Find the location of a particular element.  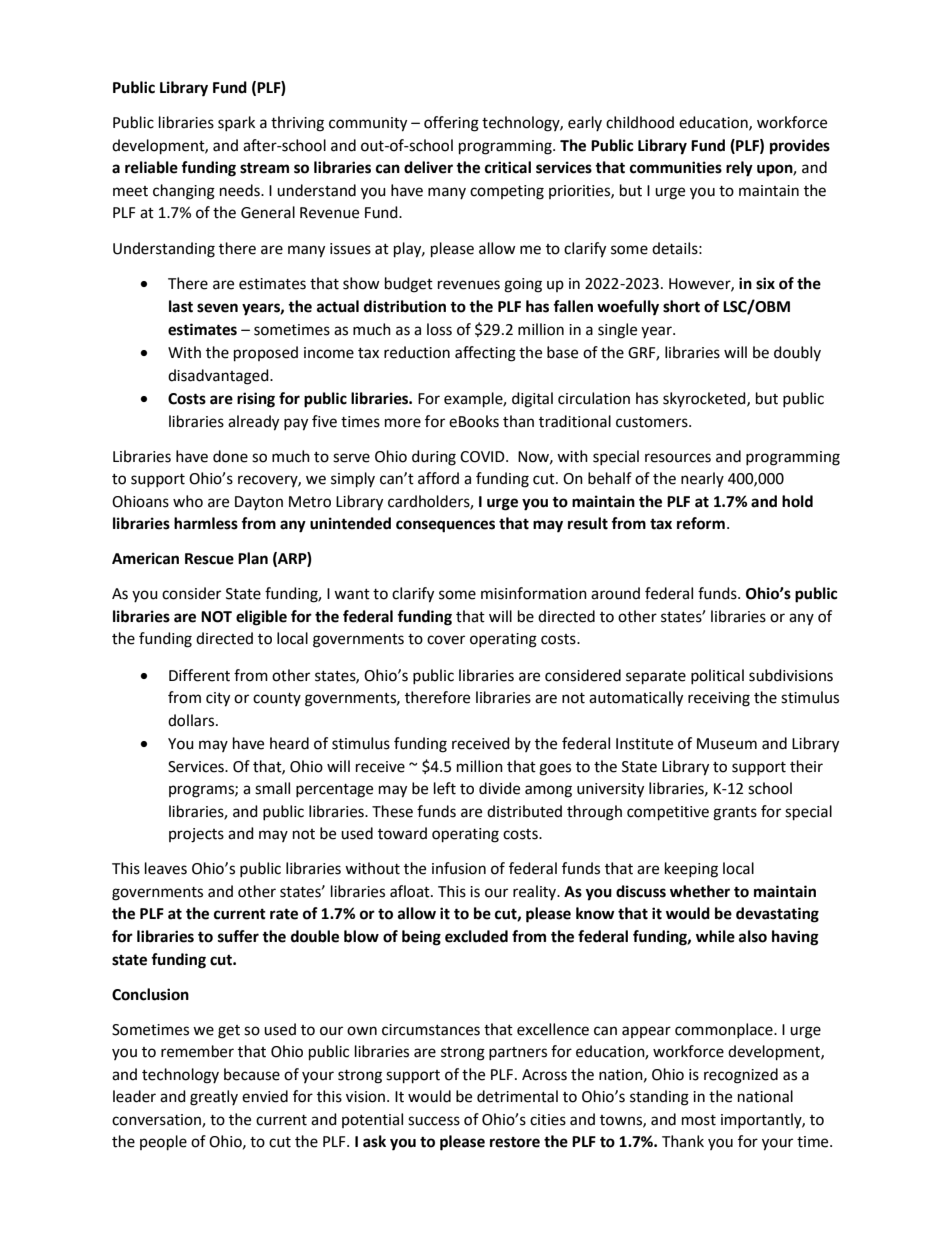

success is located at coordinates (434, 1121).
